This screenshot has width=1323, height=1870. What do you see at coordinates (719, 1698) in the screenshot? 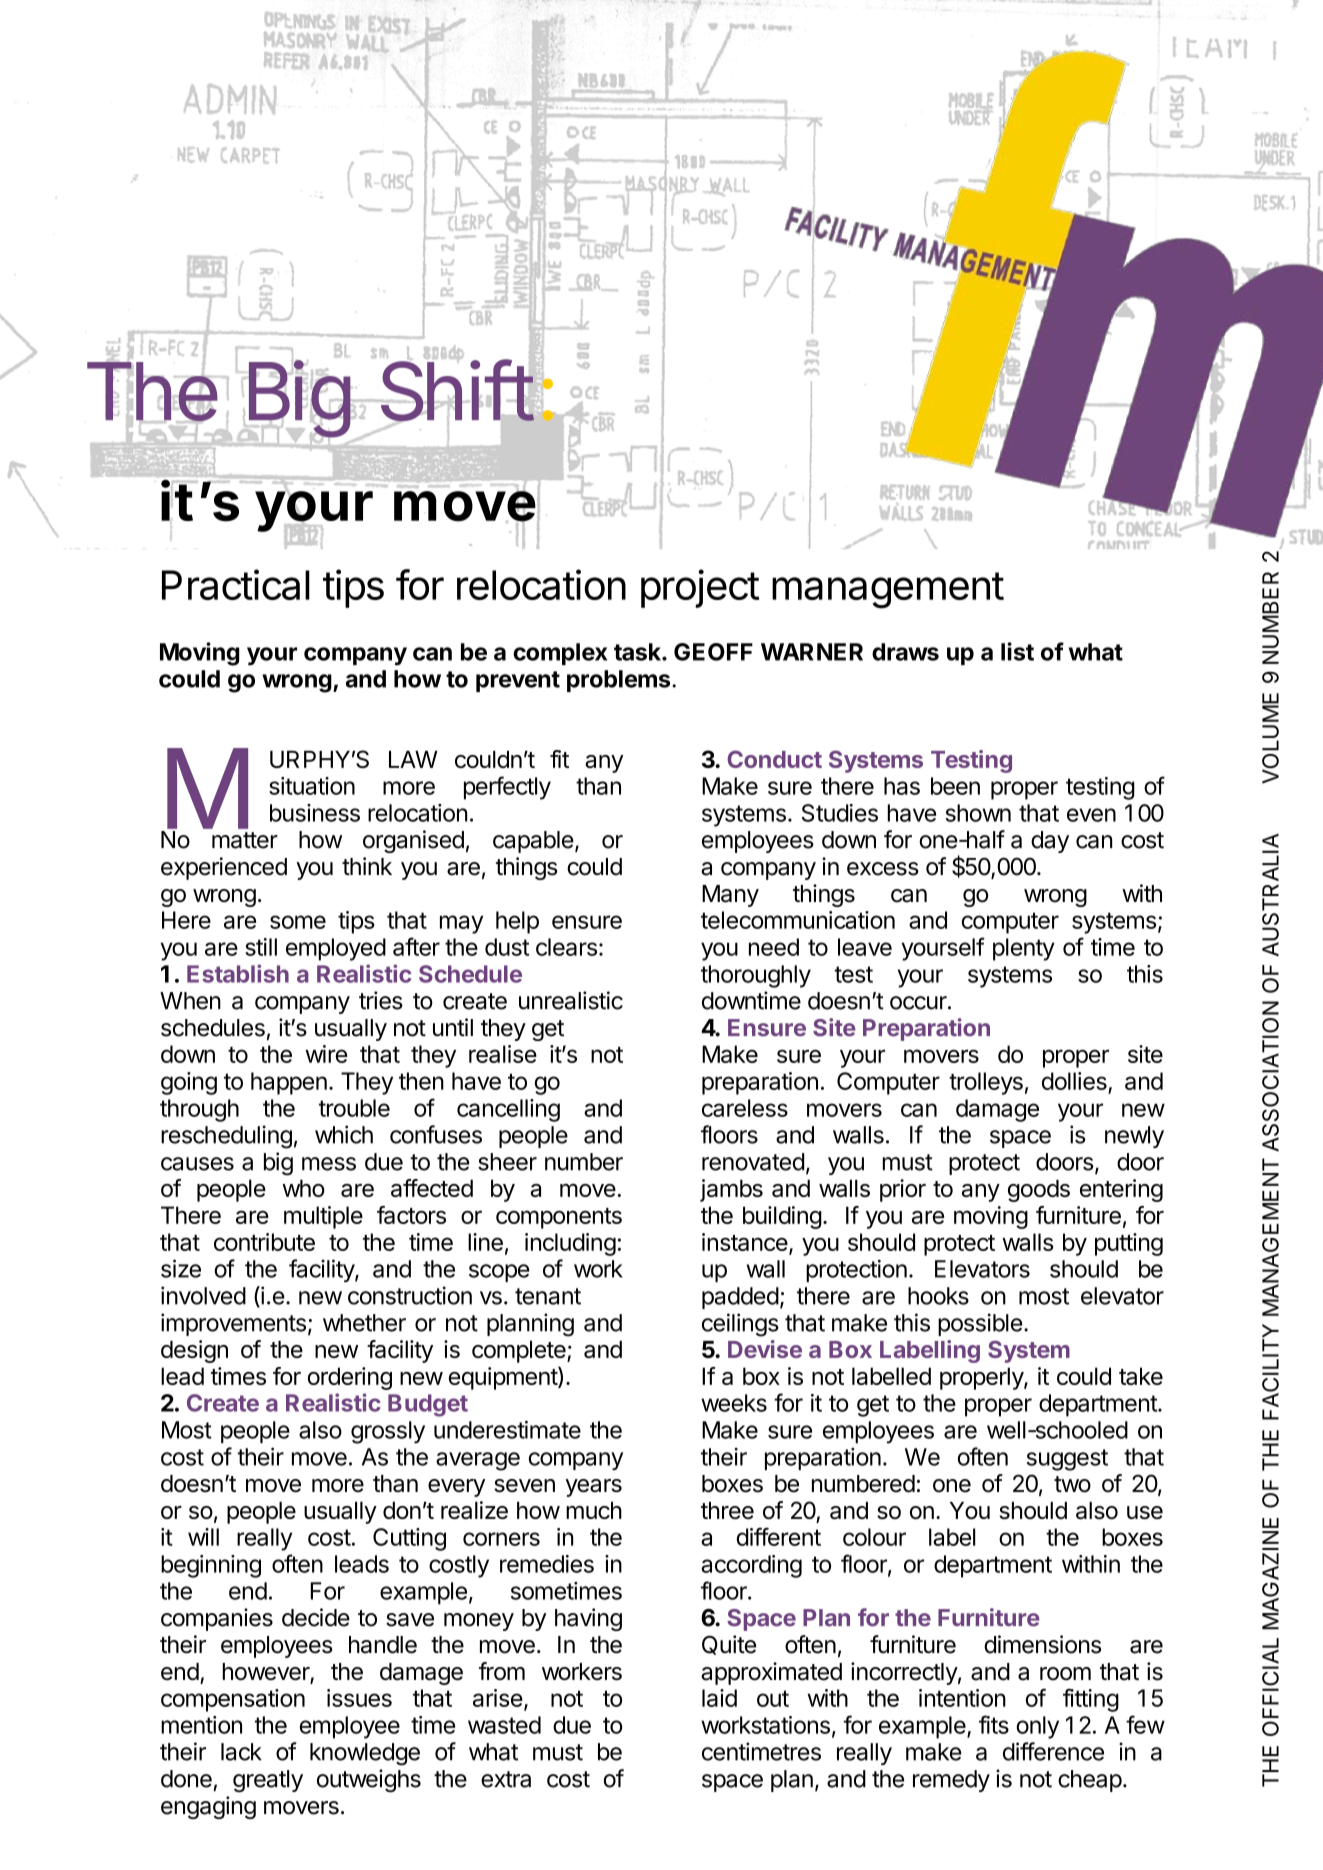
I see `laid` at bounding box center [719, 1698].
